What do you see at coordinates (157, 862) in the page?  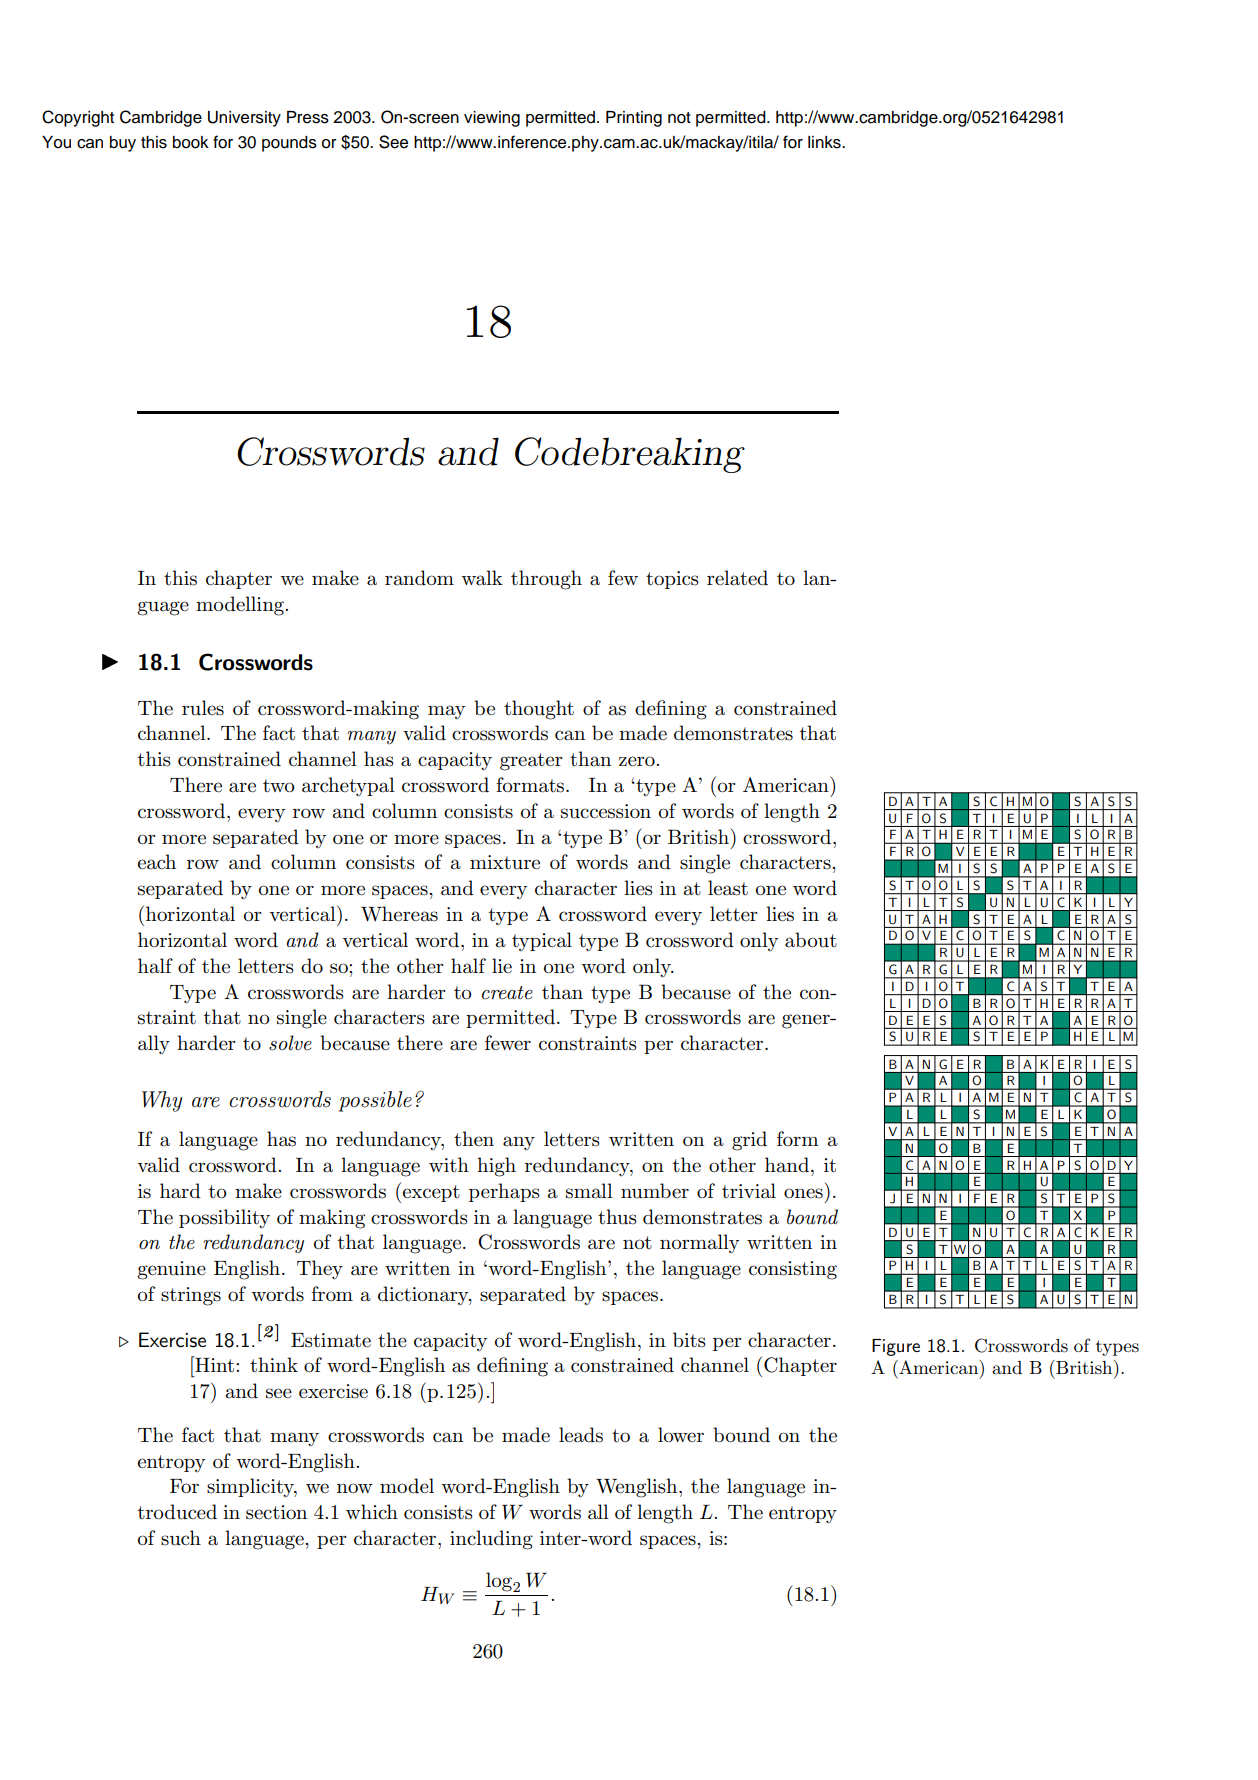 I see `each` at bounding box center [157, 862].
